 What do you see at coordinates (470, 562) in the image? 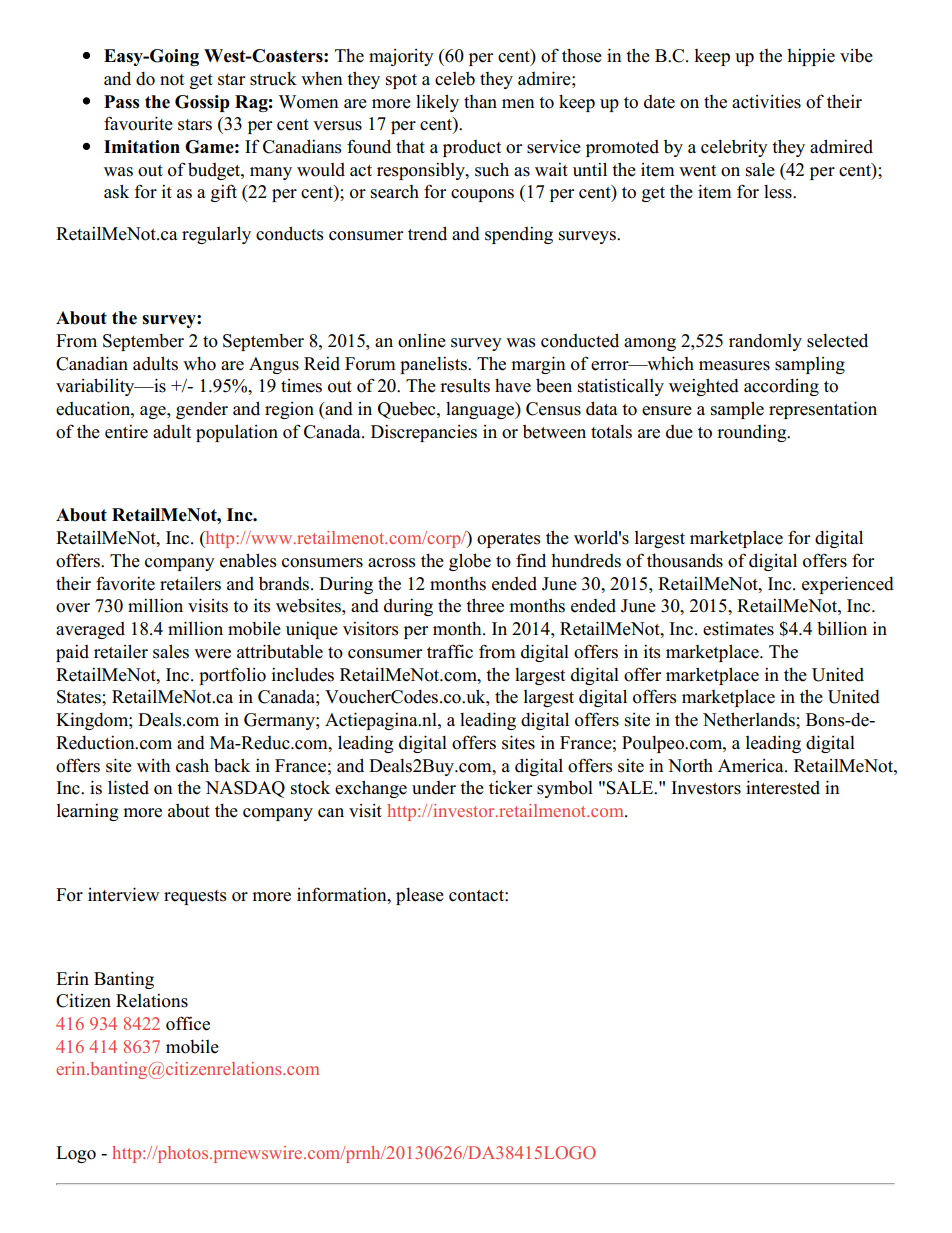
I see `globe` at bounding box center [470, 562].
